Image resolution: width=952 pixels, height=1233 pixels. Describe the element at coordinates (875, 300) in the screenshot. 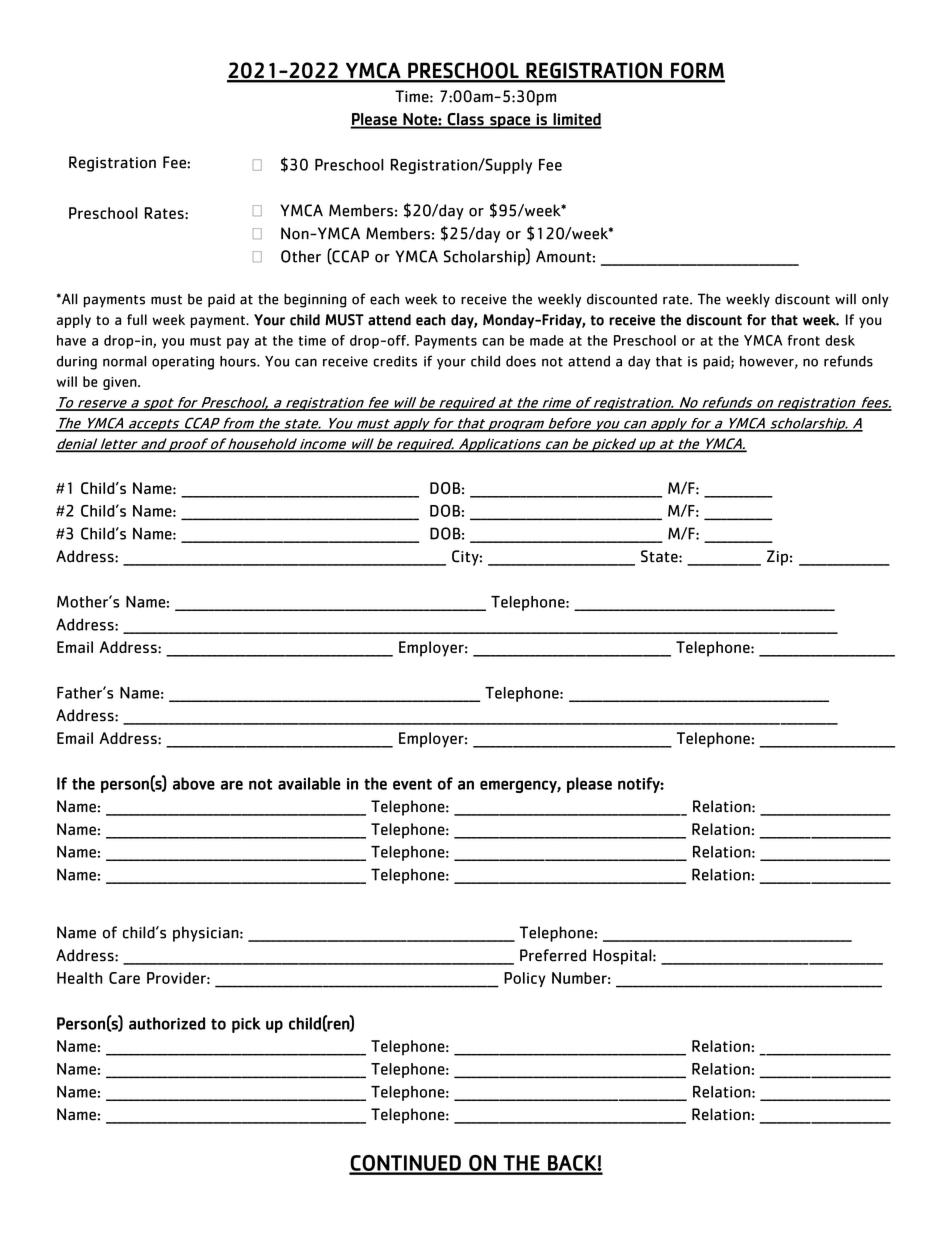

I see `only` at that location.
